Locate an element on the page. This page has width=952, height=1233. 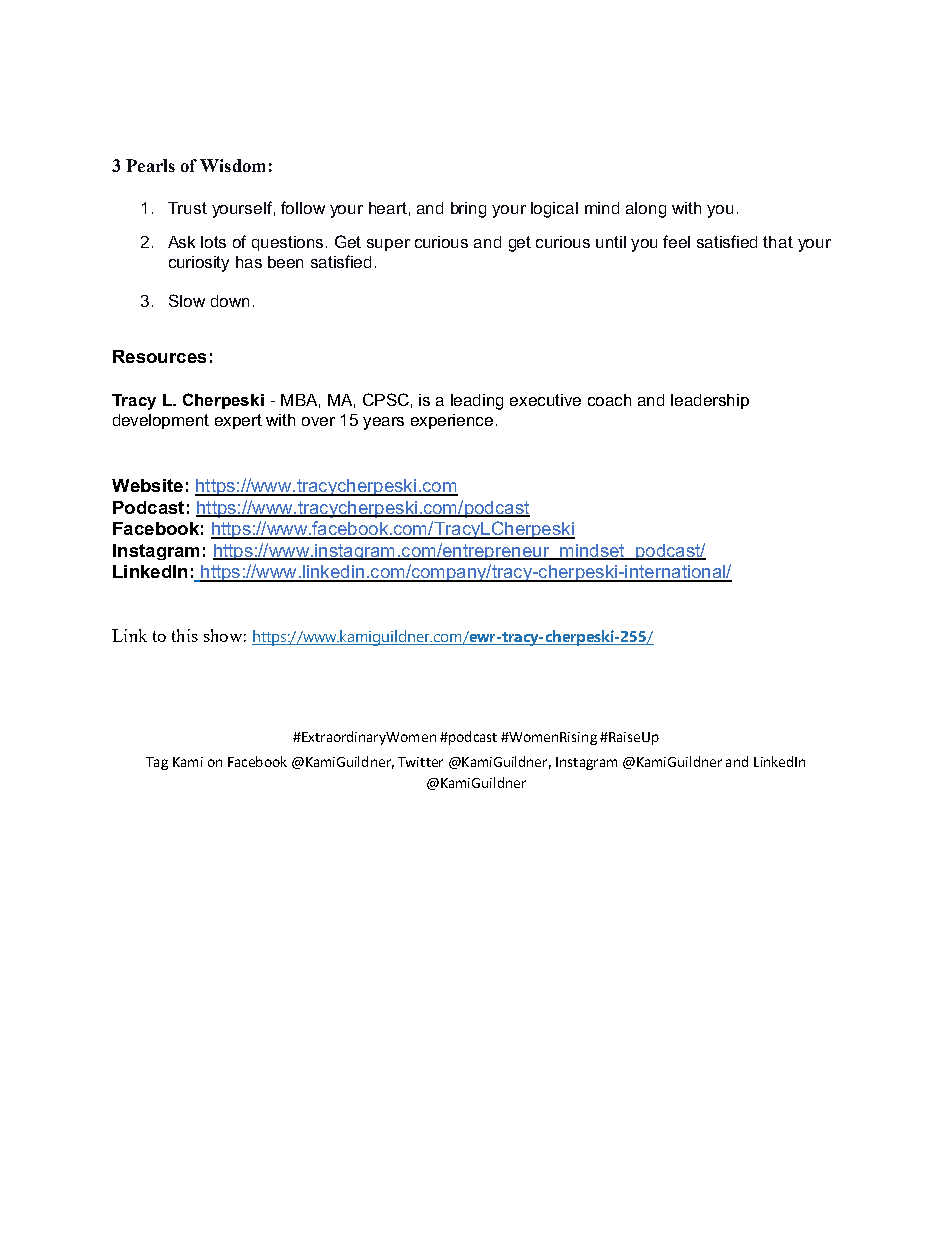
experience is located at coordinates (452, 421).
